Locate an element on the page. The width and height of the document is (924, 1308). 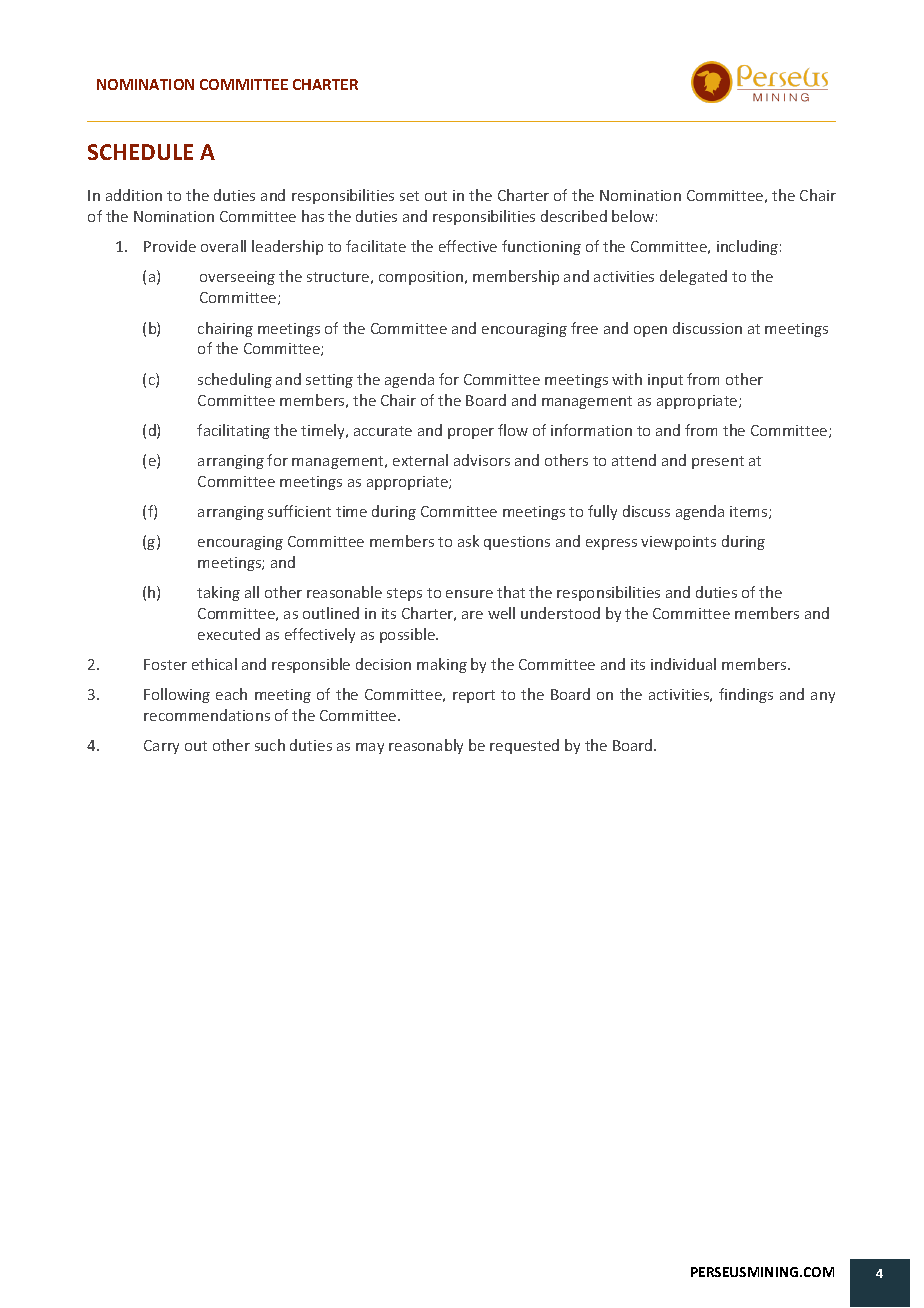
advisors is located at coordinates (482, 460).
